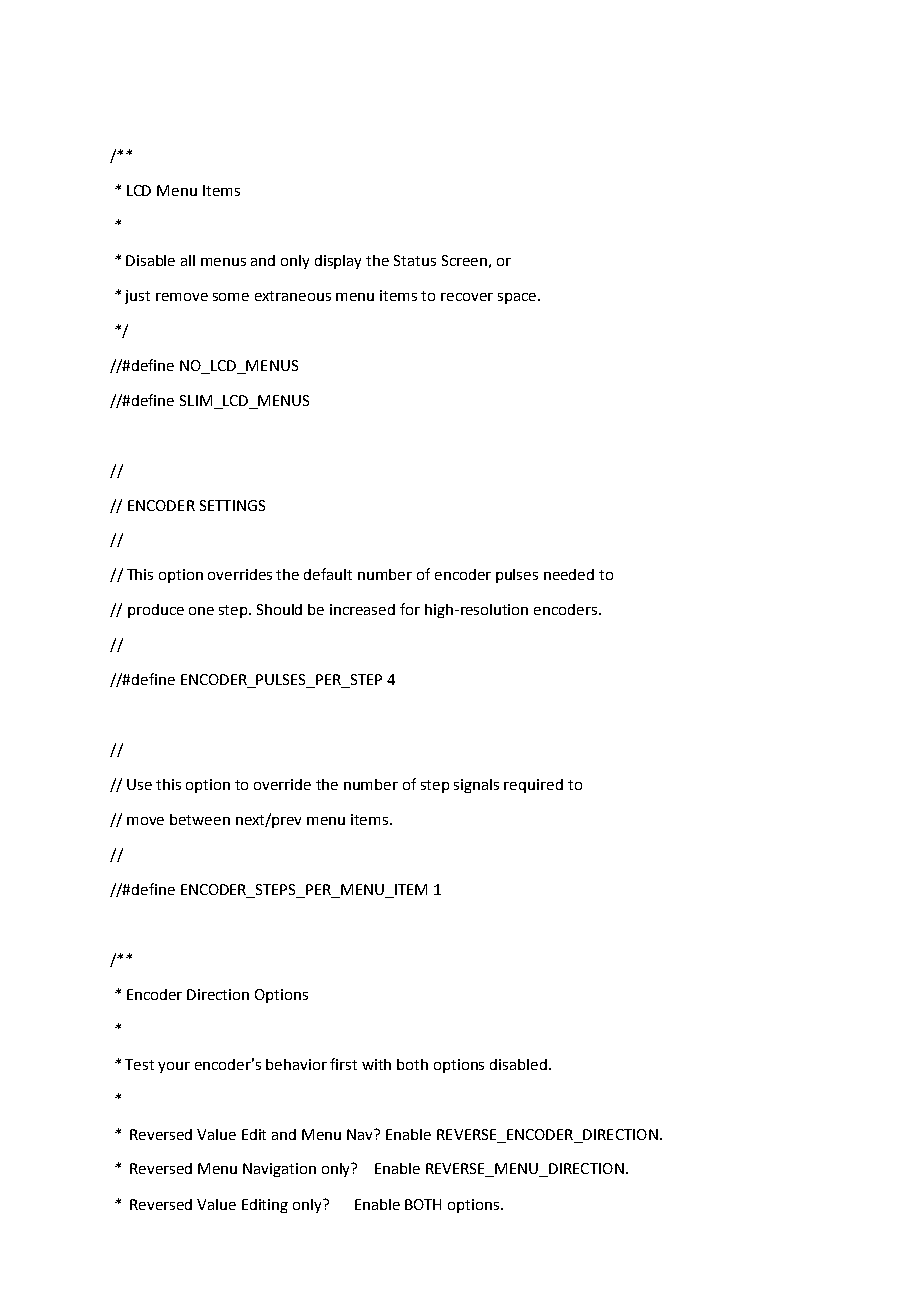 This document has width=924, height=1308. What do you see at coordinates (338, 262) in the document?
I see `display` at bounding box center [338, 262].
